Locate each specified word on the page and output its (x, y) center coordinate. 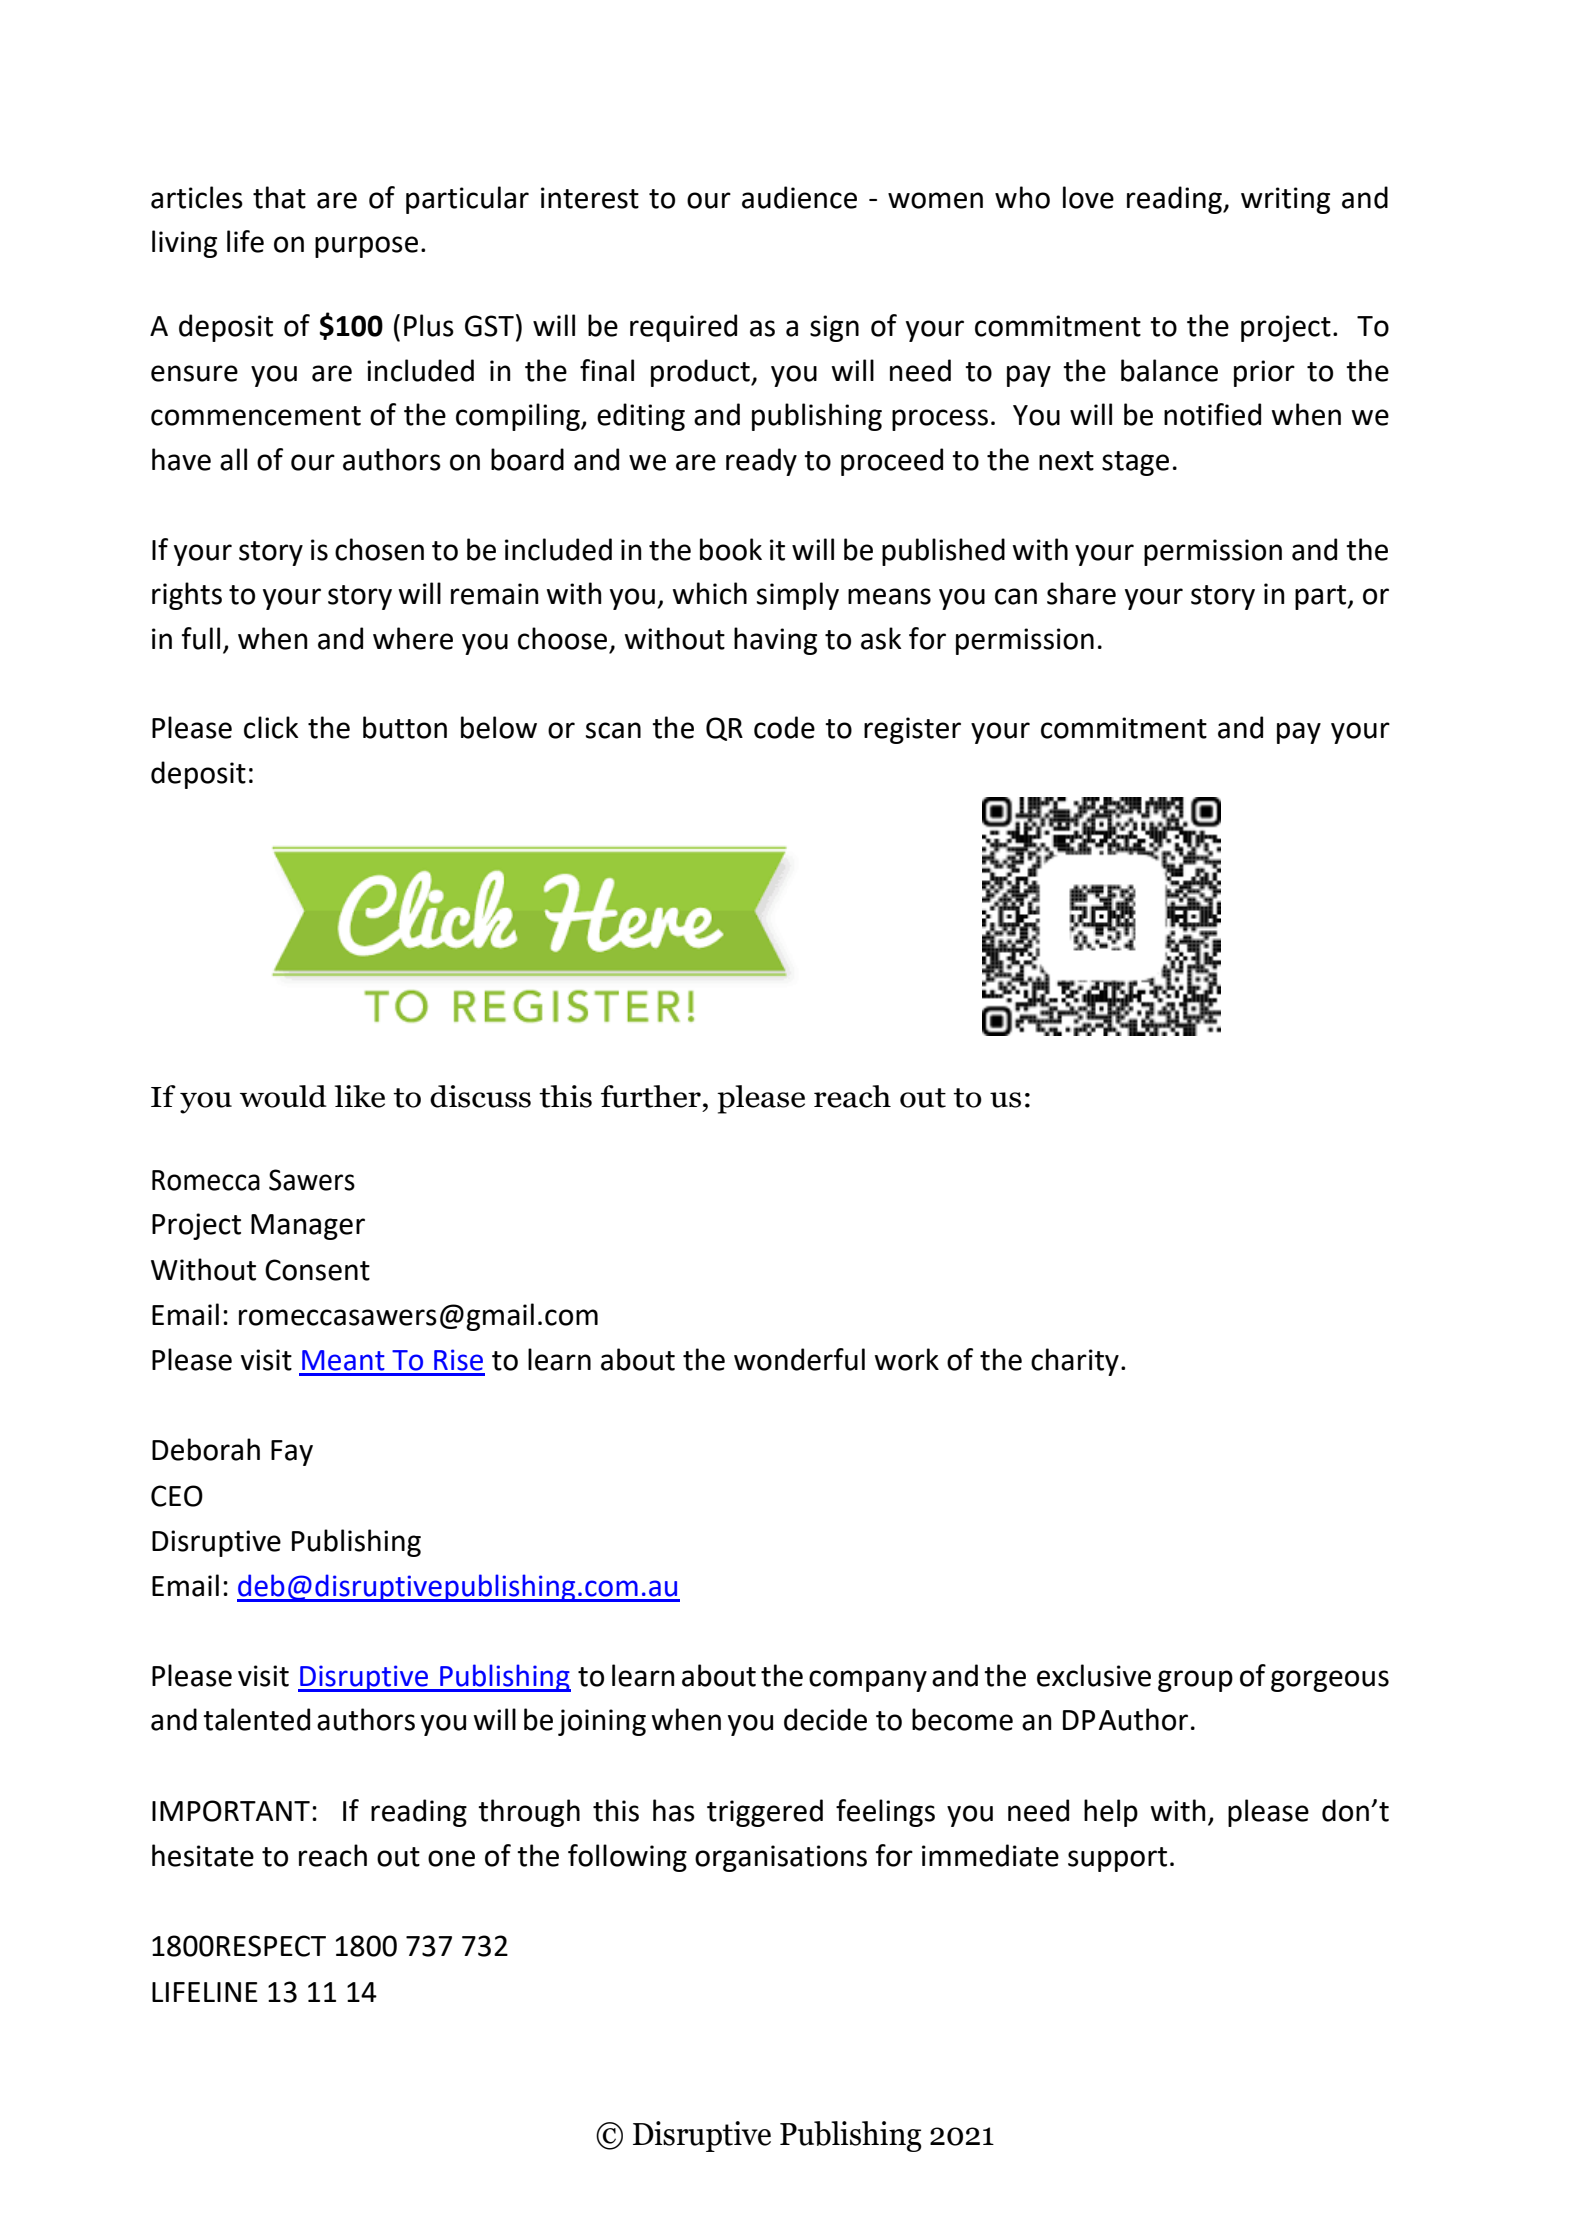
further (651, 1096)
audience (799, 197)
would (283, 1096)
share (1081, 593)
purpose (366, 247)
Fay (292, 1453)
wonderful (799, 1359)
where (413, 638)
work (907, 1359)
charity (1075, 1362)
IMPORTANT (231, 1811)
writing (1285, 200)
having (775, 641)
